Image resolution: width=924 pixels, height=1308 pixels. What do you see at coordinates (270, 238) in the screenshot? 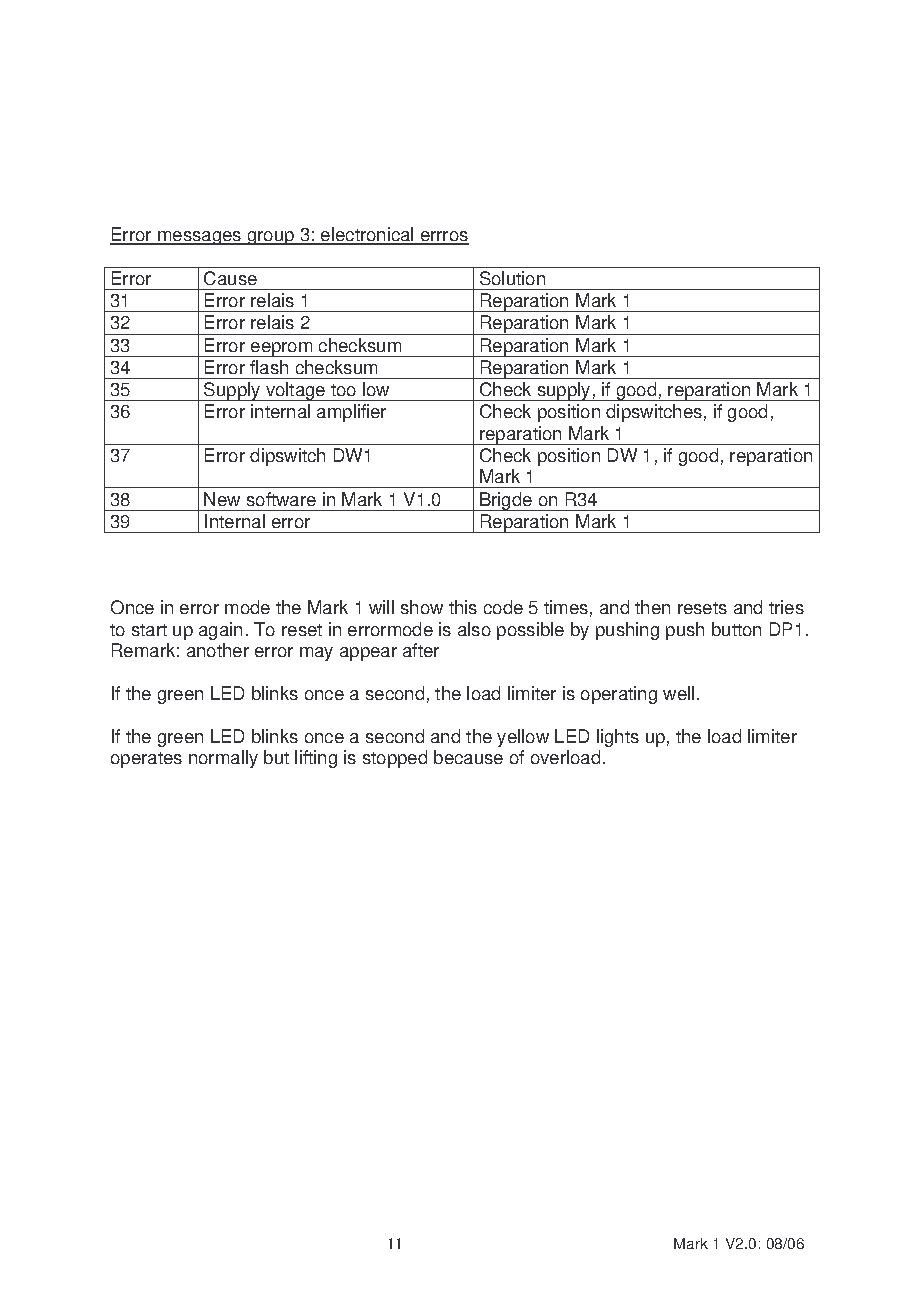
I see `group` at bounding box center [270, 238].
